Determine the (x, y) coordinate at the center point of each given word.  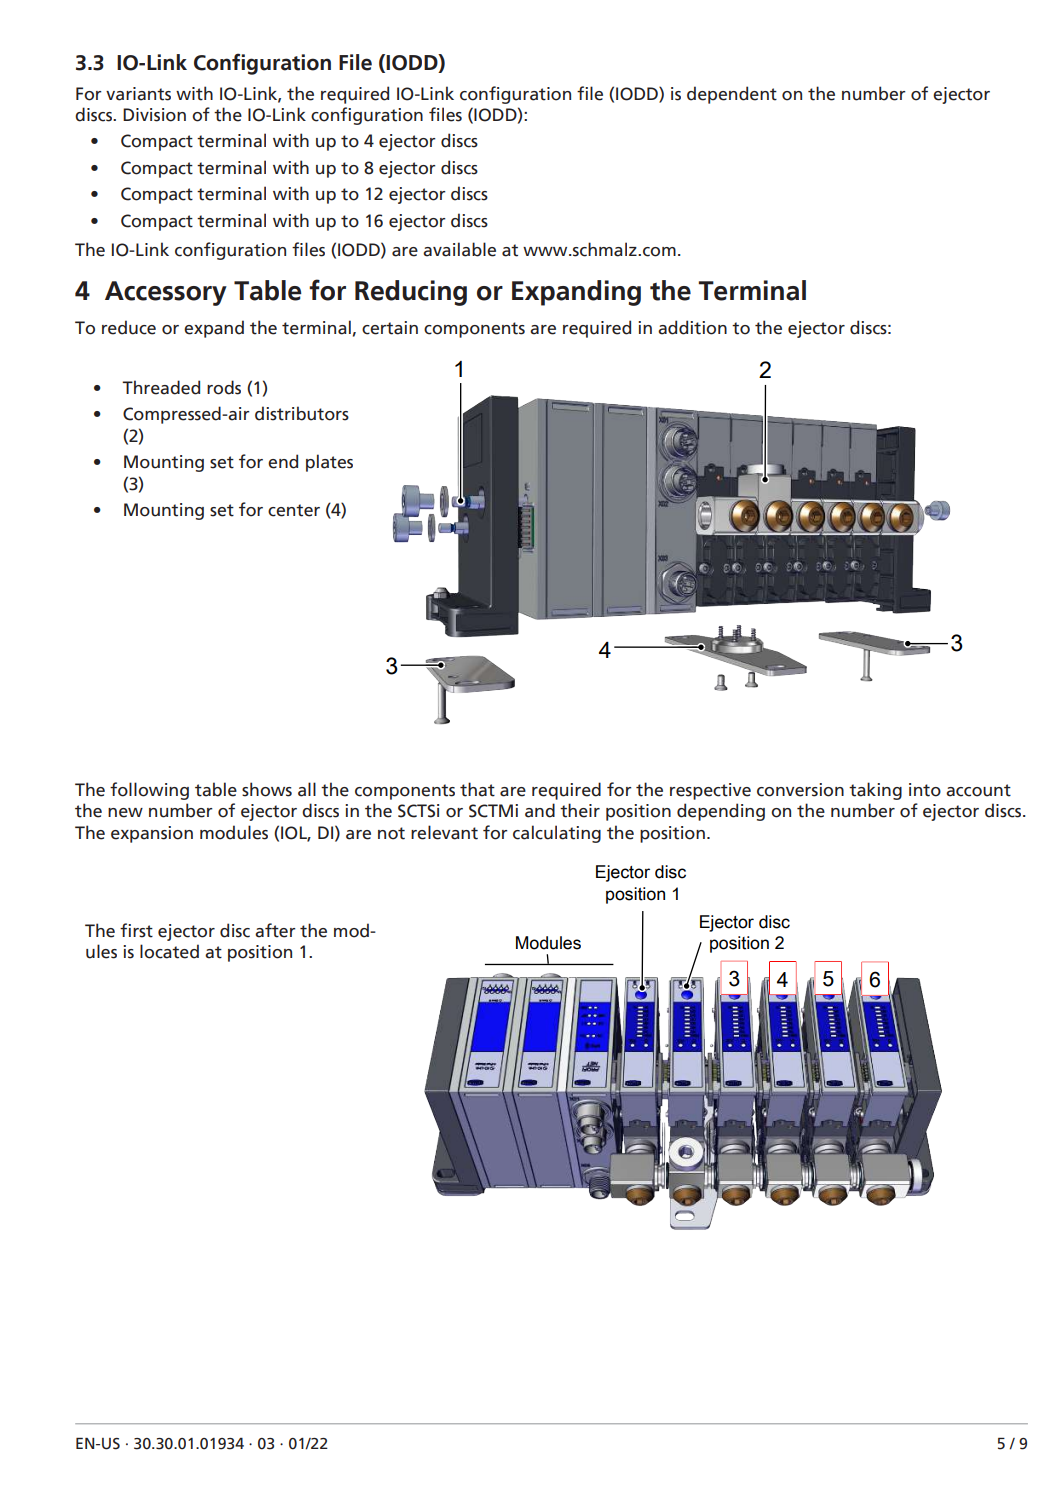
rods (224, 387)
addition (692, 327)
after (275, 930)
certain (390, 328)
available (459, 249)
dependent (732, 95)
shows (267, 789)
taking (875, 791)
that (477, 789)
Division (154, 115)
